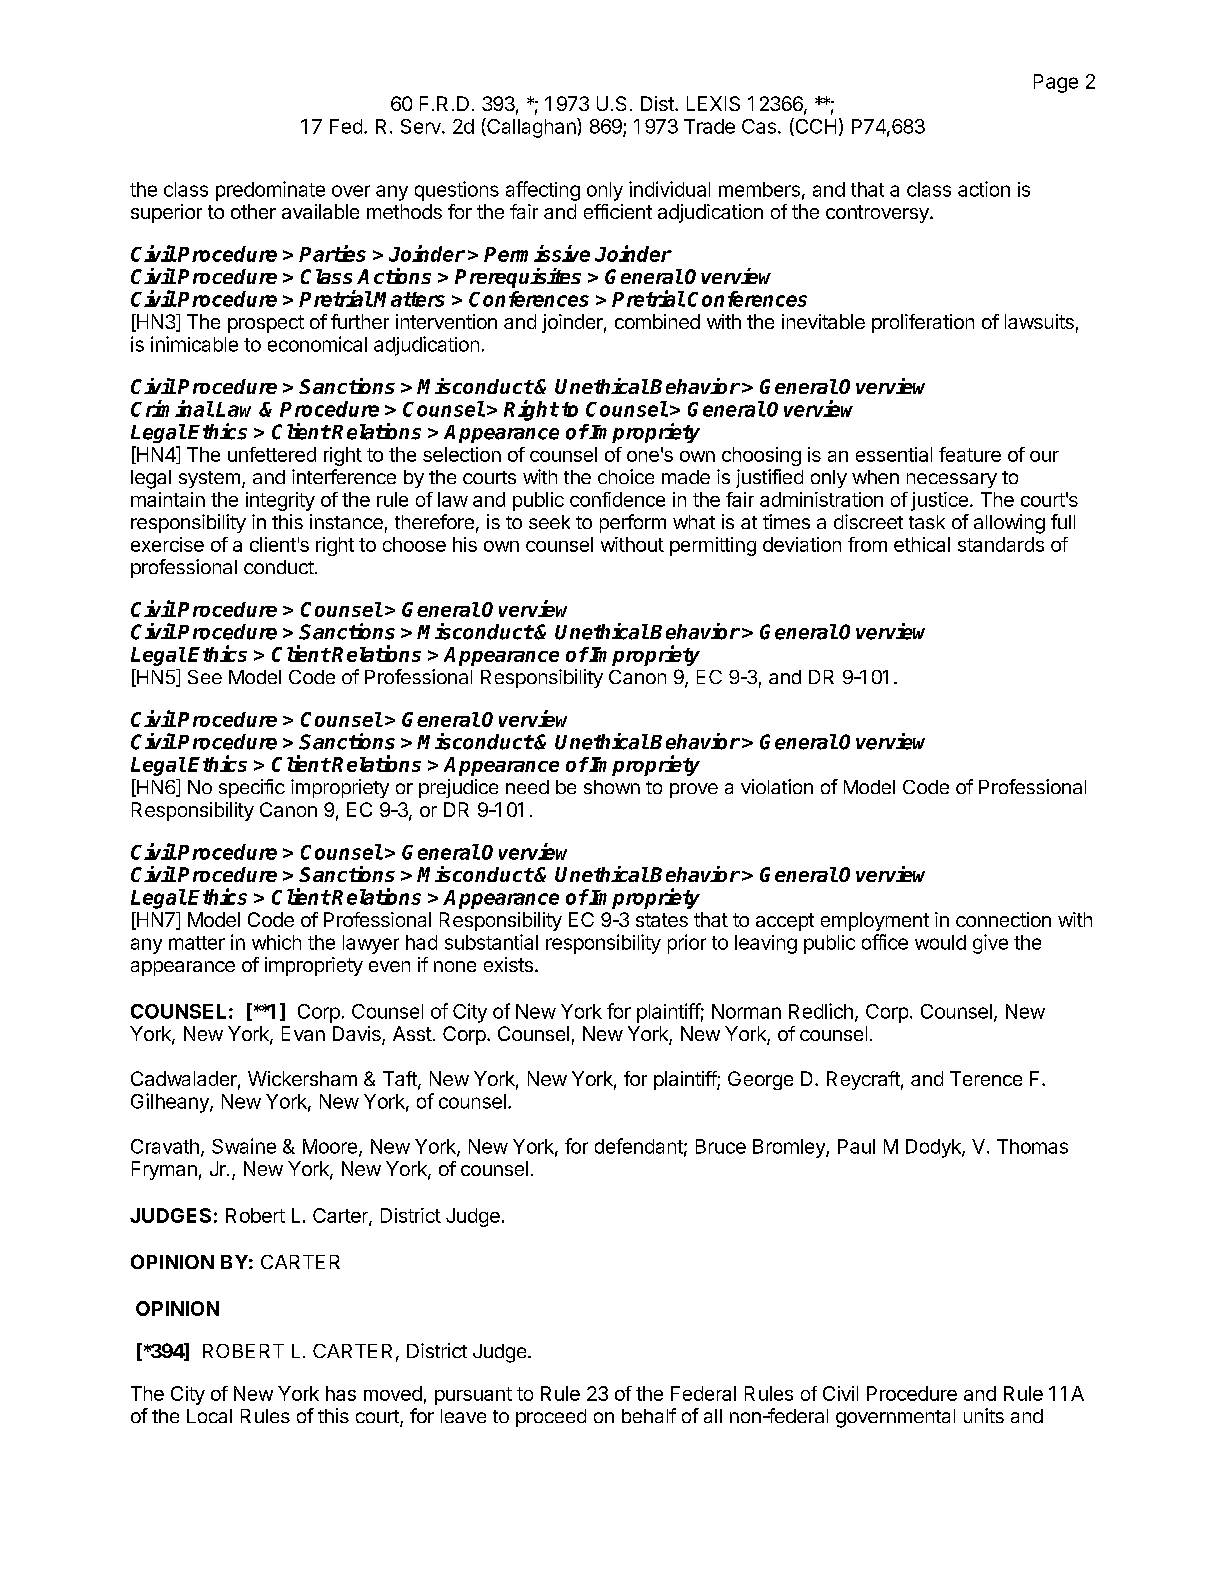 The width and height of the screenshot is (1225, 1585). Describe the element at coordinates (531, 128) in the screenshot. I see `Callaghan` at that location.
